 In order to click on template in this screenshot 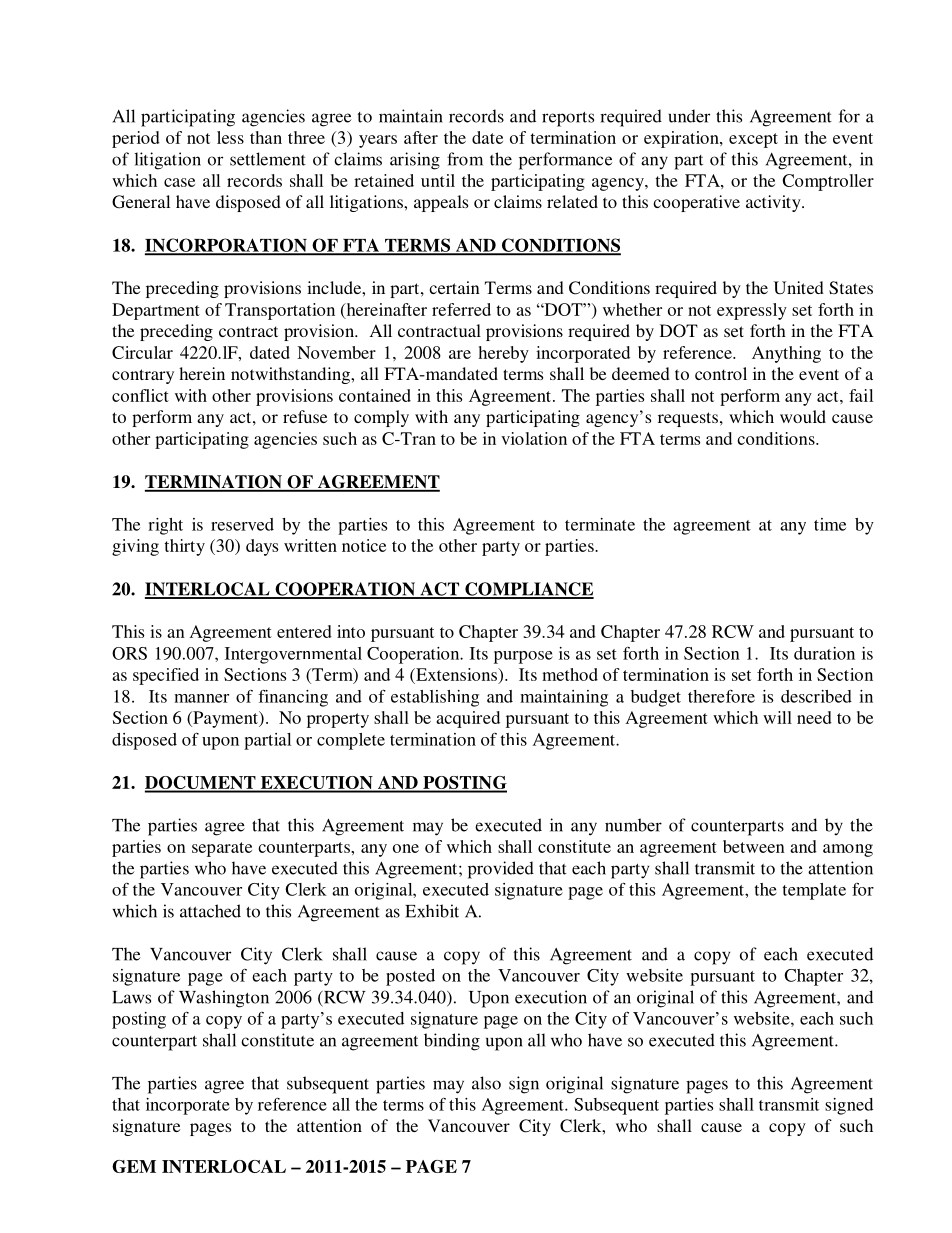, I will do `click(814, 891)`.
